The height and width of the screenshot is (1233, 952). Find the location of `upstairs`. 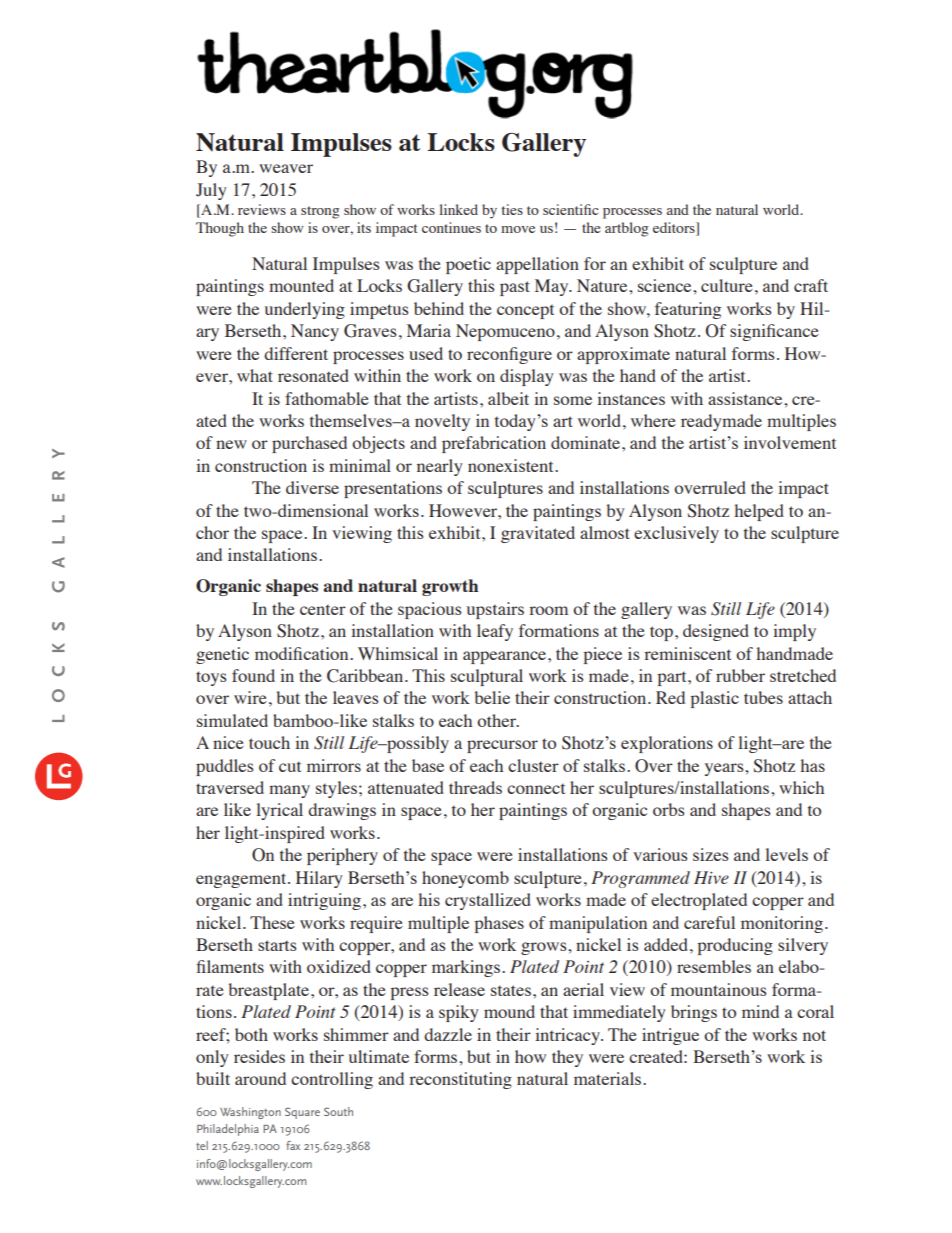

upstairs is located at coordinates (495, 610).
